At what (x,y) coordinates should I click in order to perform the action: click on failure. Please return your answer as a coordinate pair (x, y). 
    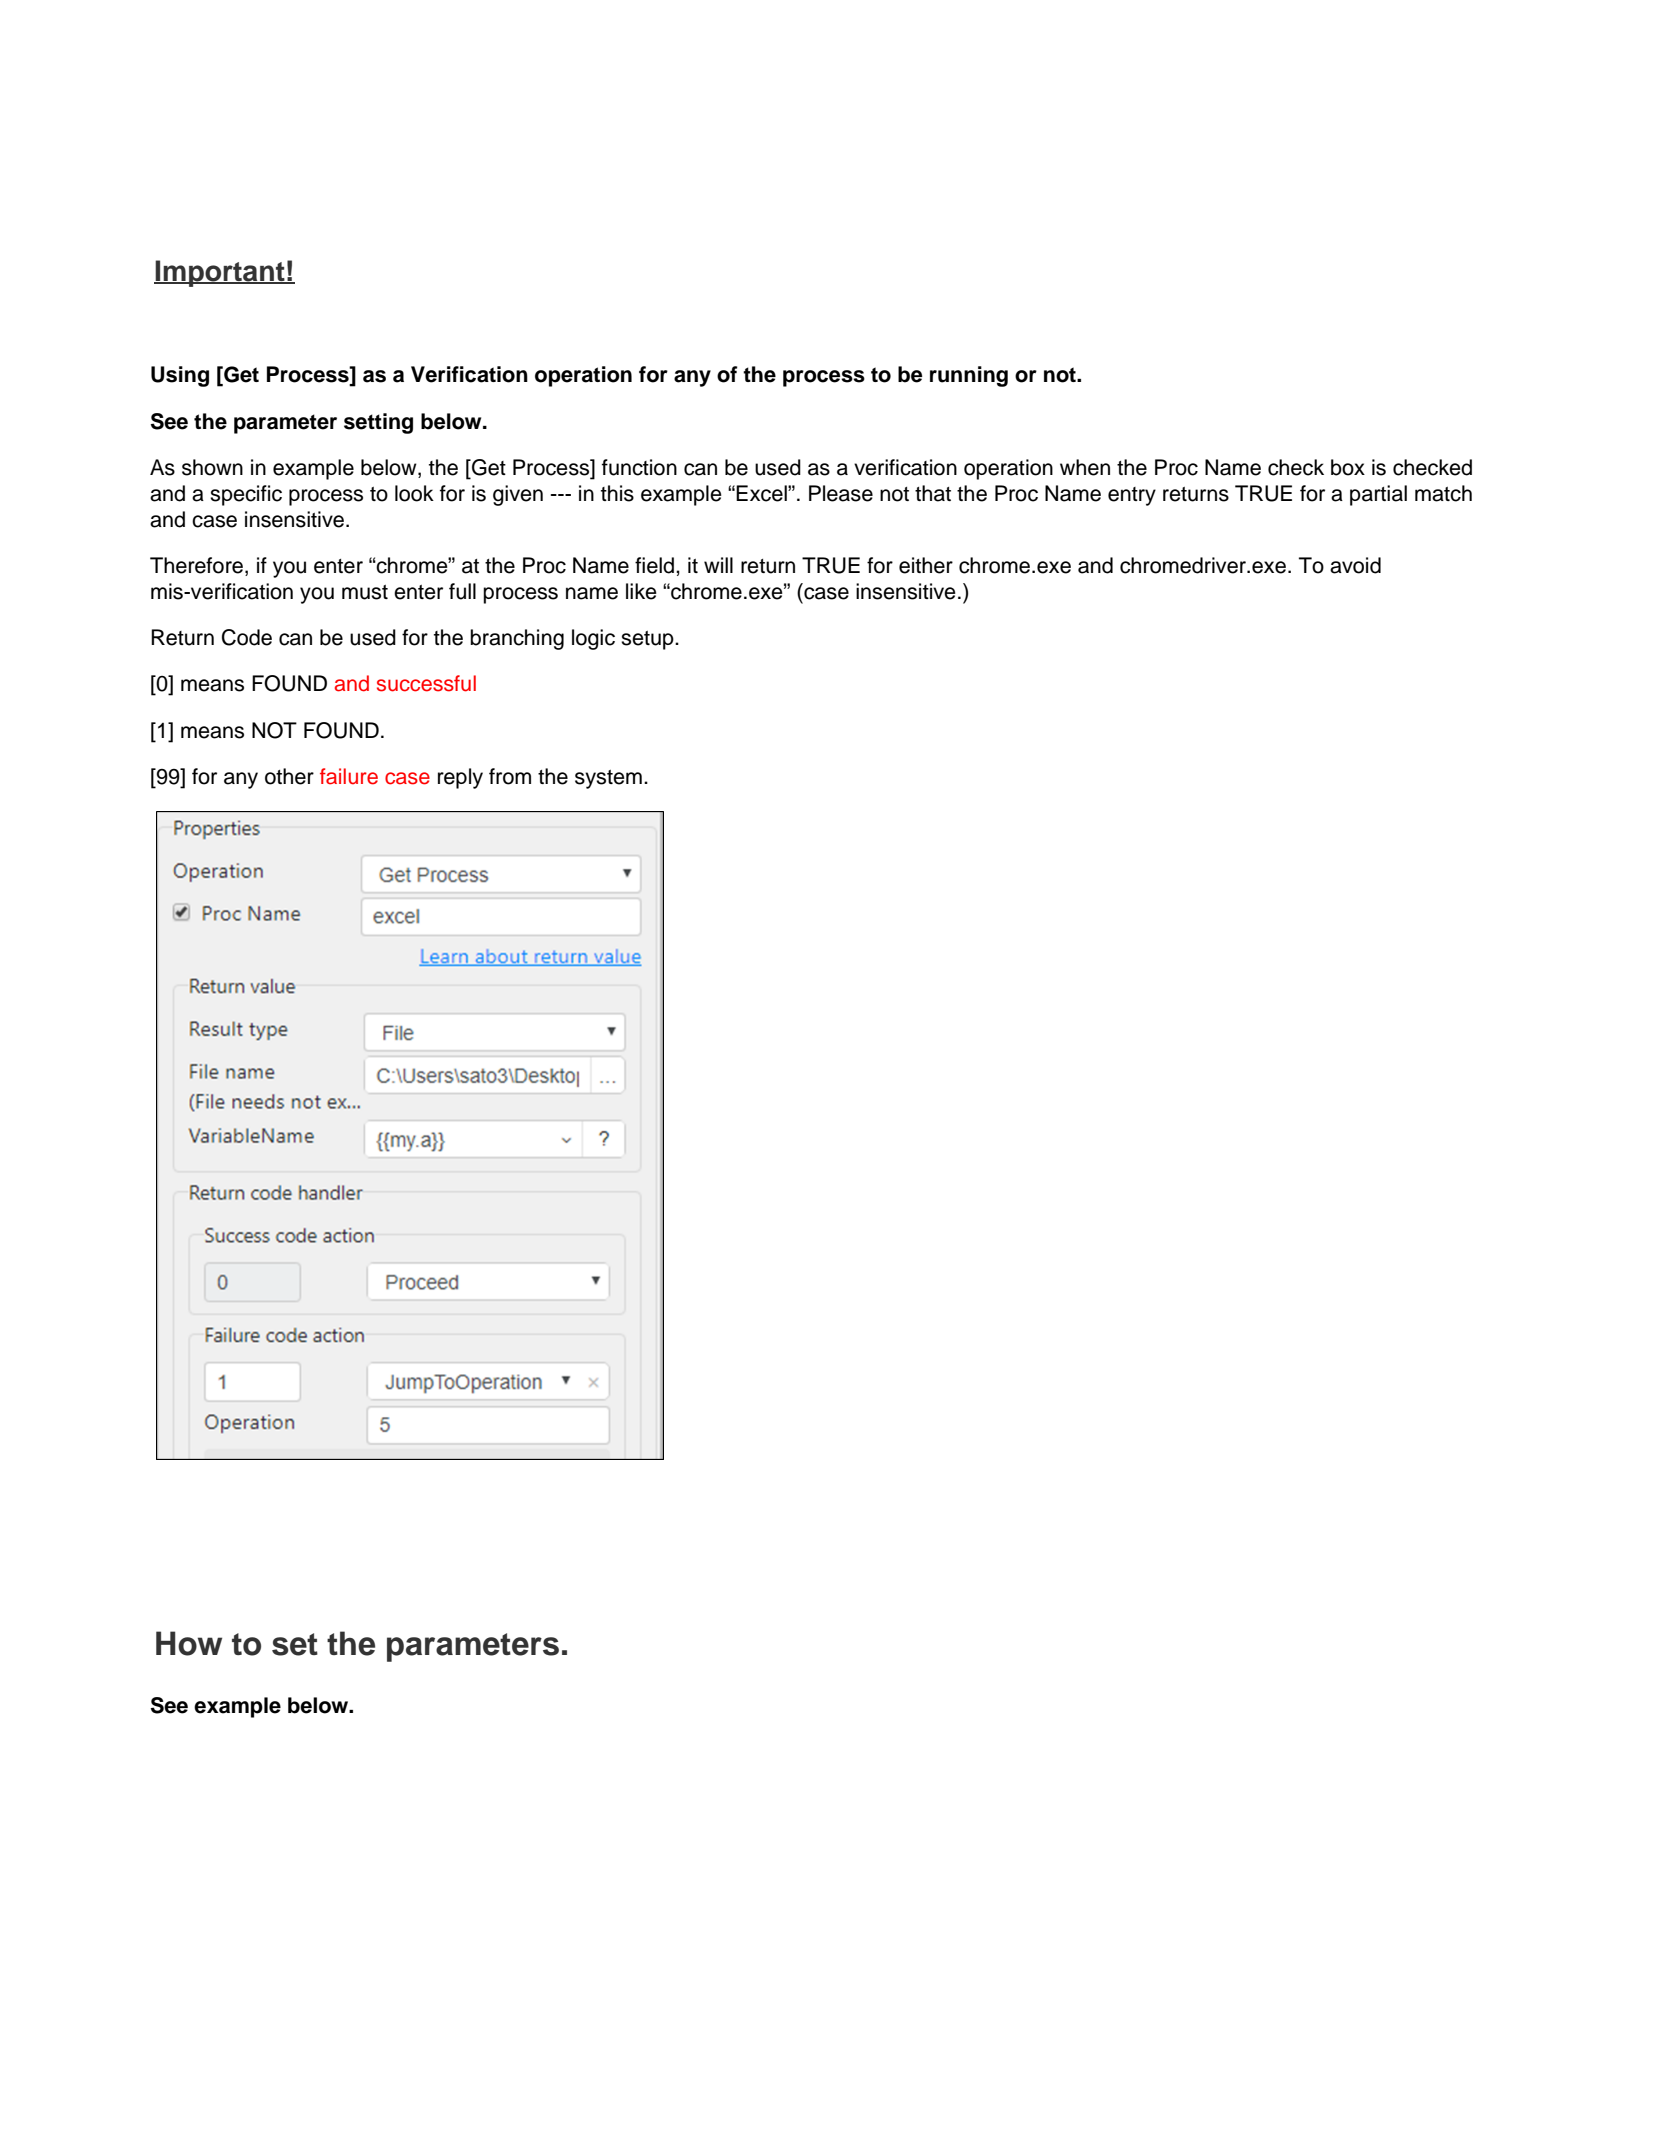
    Looking at the image, I should click on (349, 776).
